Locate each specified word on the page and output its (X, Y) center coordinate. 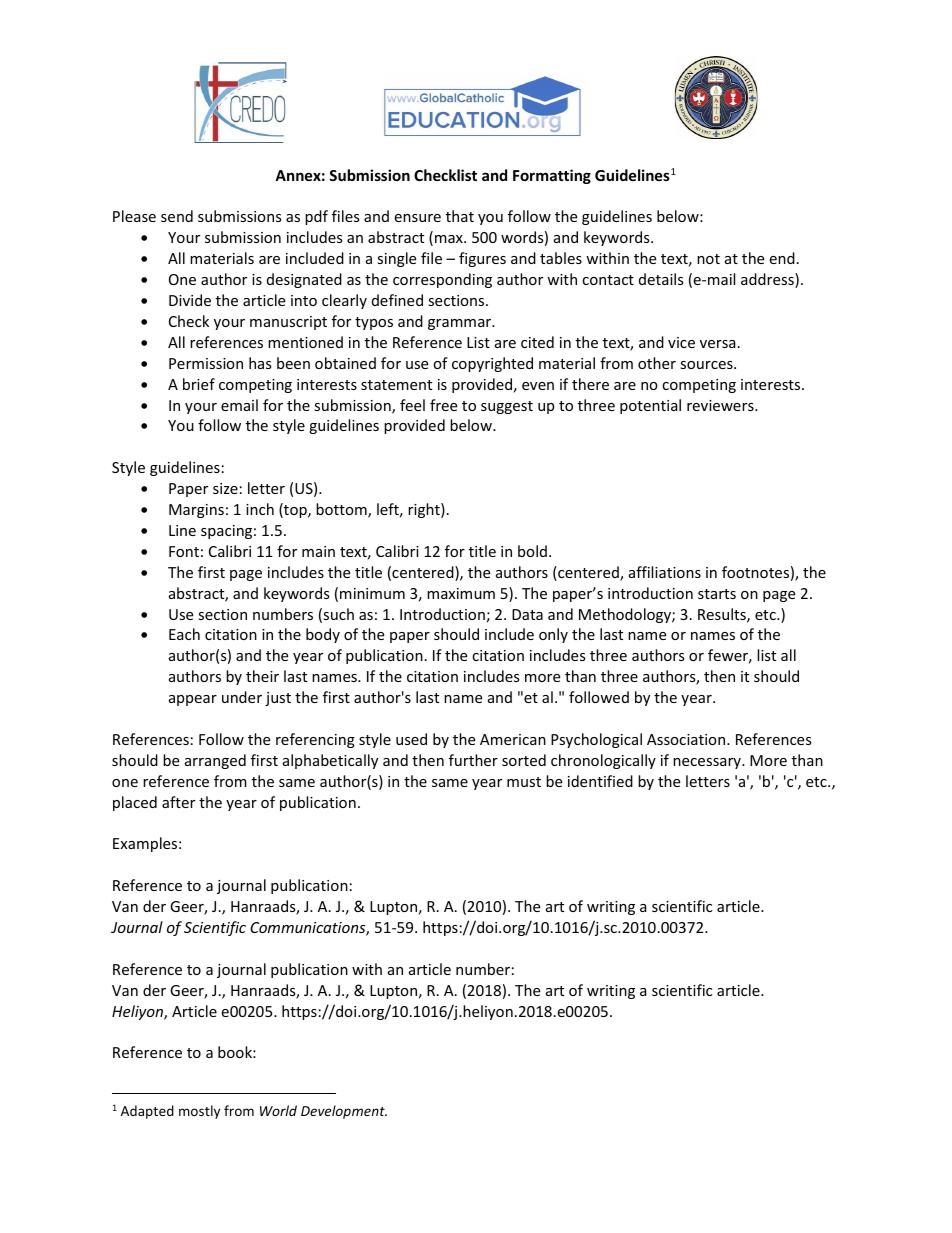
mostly (199, 1112)
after (178, 802)
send (177, 216)
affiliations (665, 572)
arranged (215, 761)
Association (687, 739)
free (443, 405)
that (460, 216)
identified (600, 781)
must (524, 782)
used (411, 739)
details (661, 279)
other (657, 363)
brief (199, 384)
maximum (461, 593)
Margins (196, 511)
